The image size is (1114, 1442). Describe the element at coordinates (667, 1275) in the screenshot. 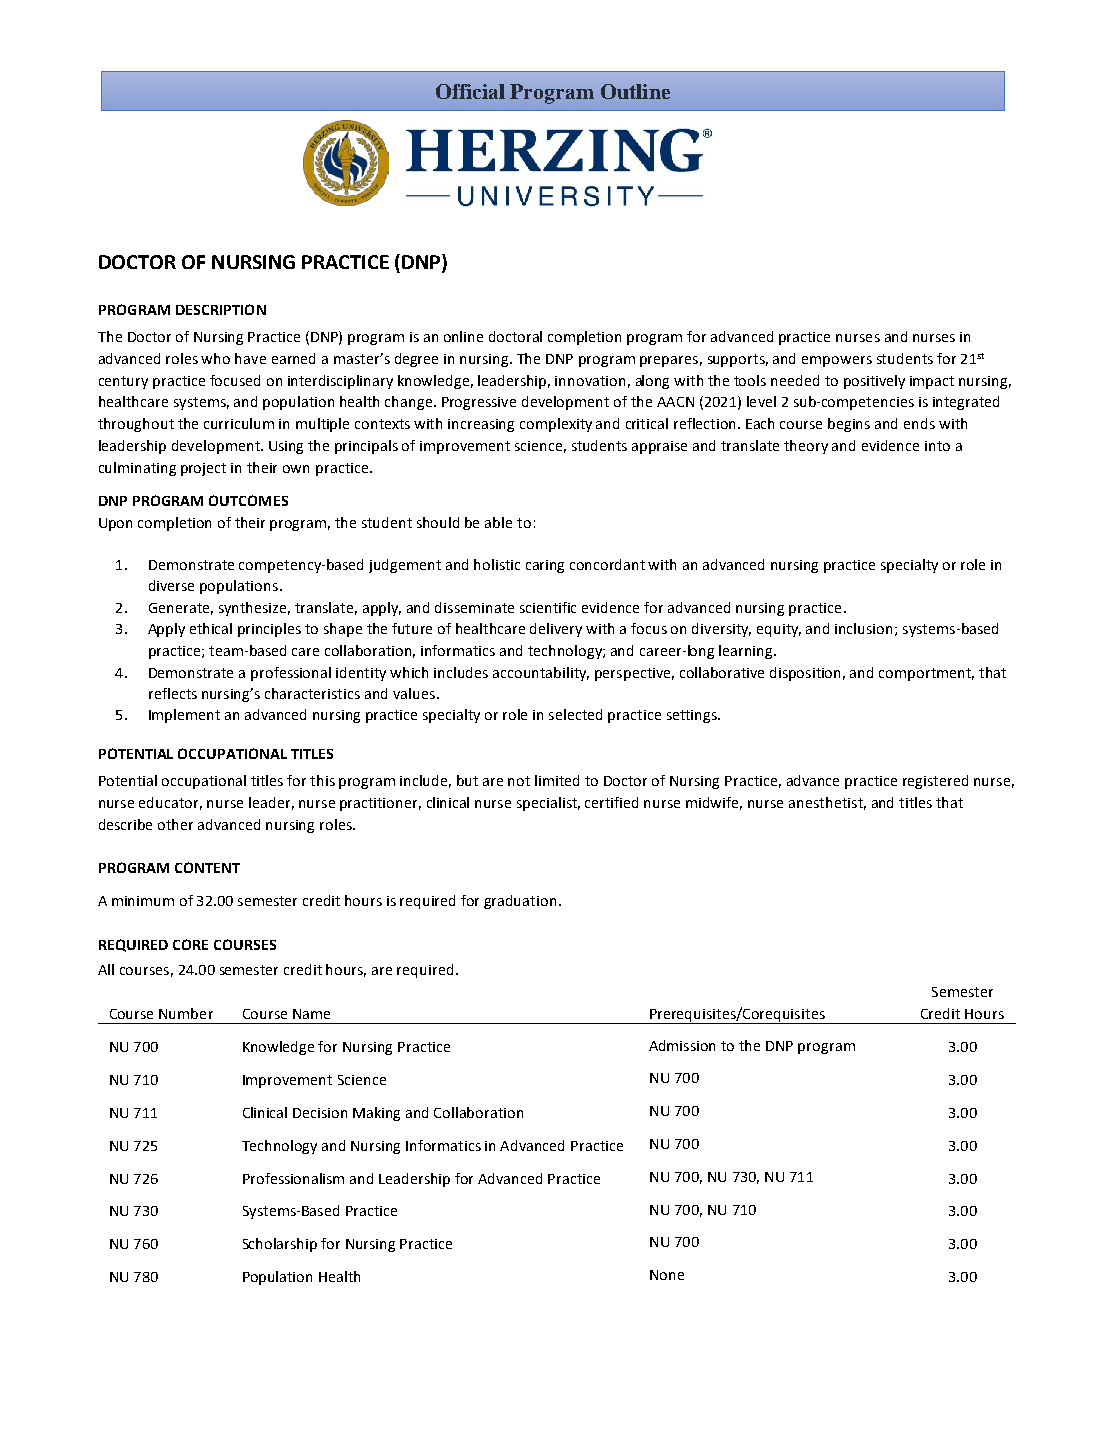

I see `None` at that location.
